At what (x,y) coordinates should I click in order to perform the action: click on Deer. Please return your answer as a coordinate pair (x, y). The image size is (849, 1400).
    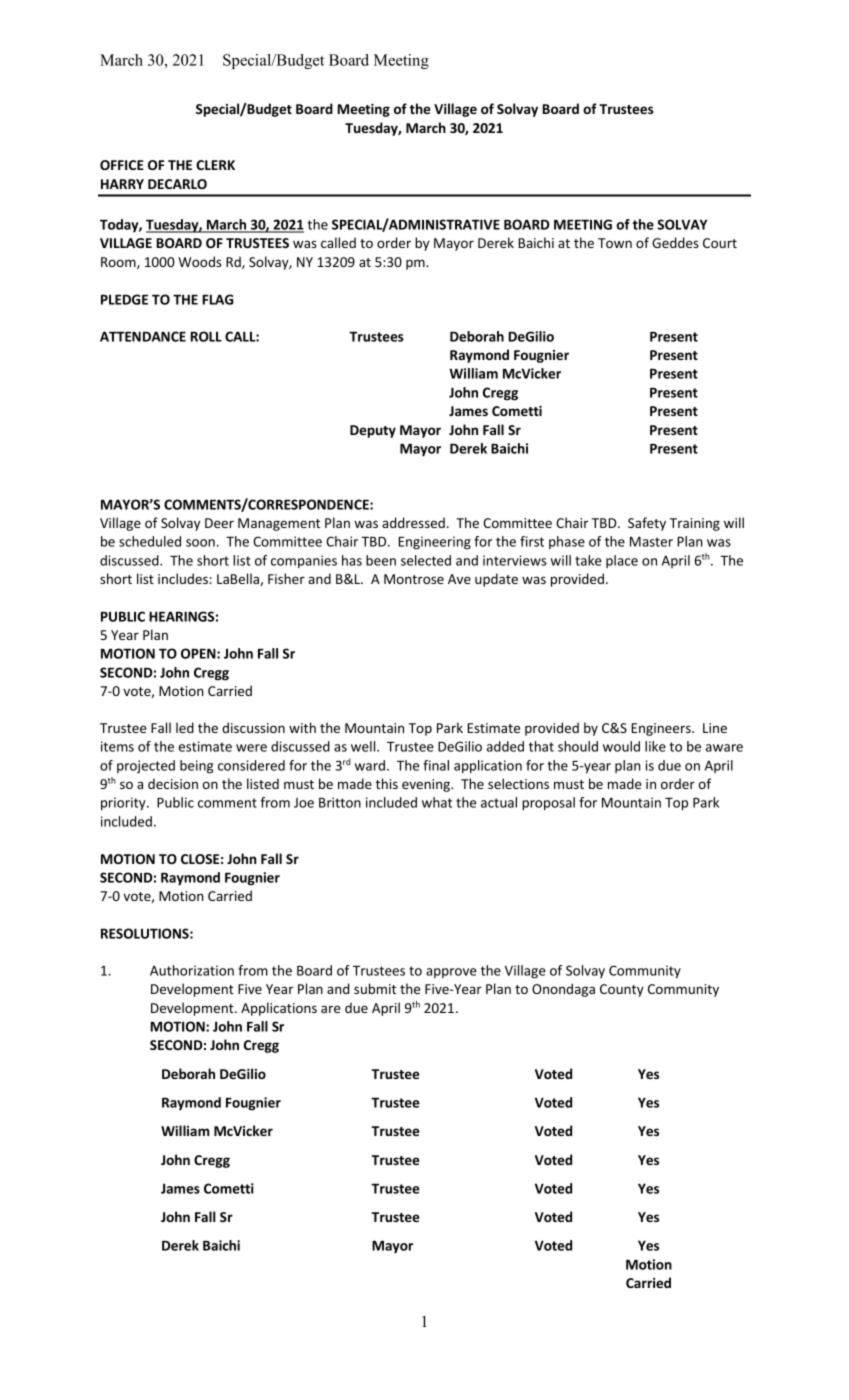
    Looking at the image, I should click on (219, 523).
